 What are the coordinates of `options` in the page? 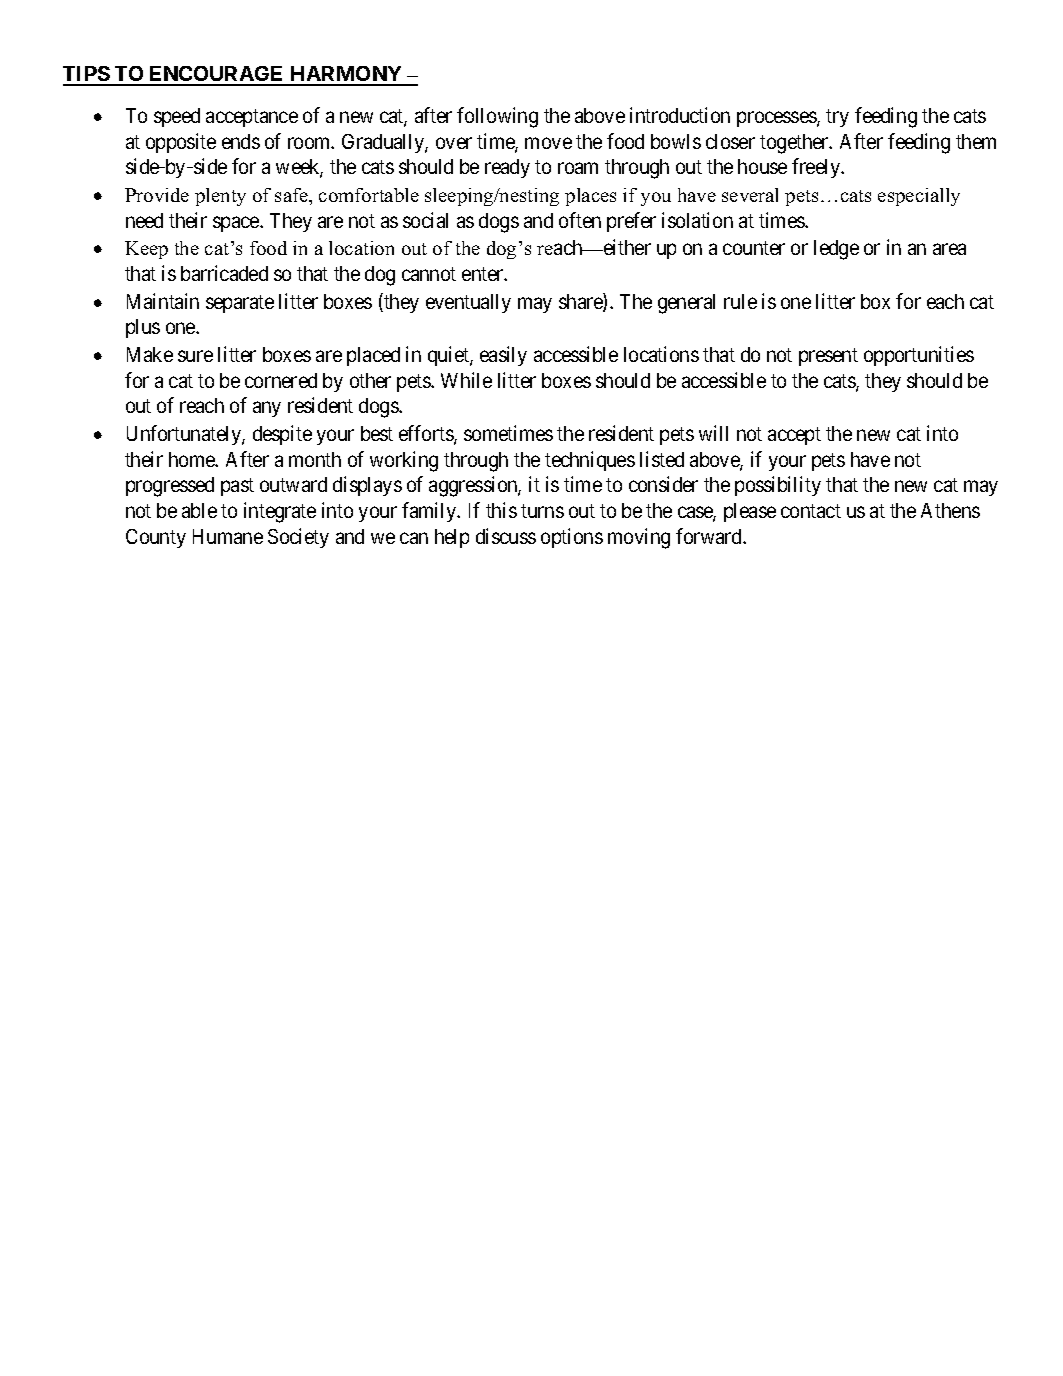 It's located at (572, 538).
